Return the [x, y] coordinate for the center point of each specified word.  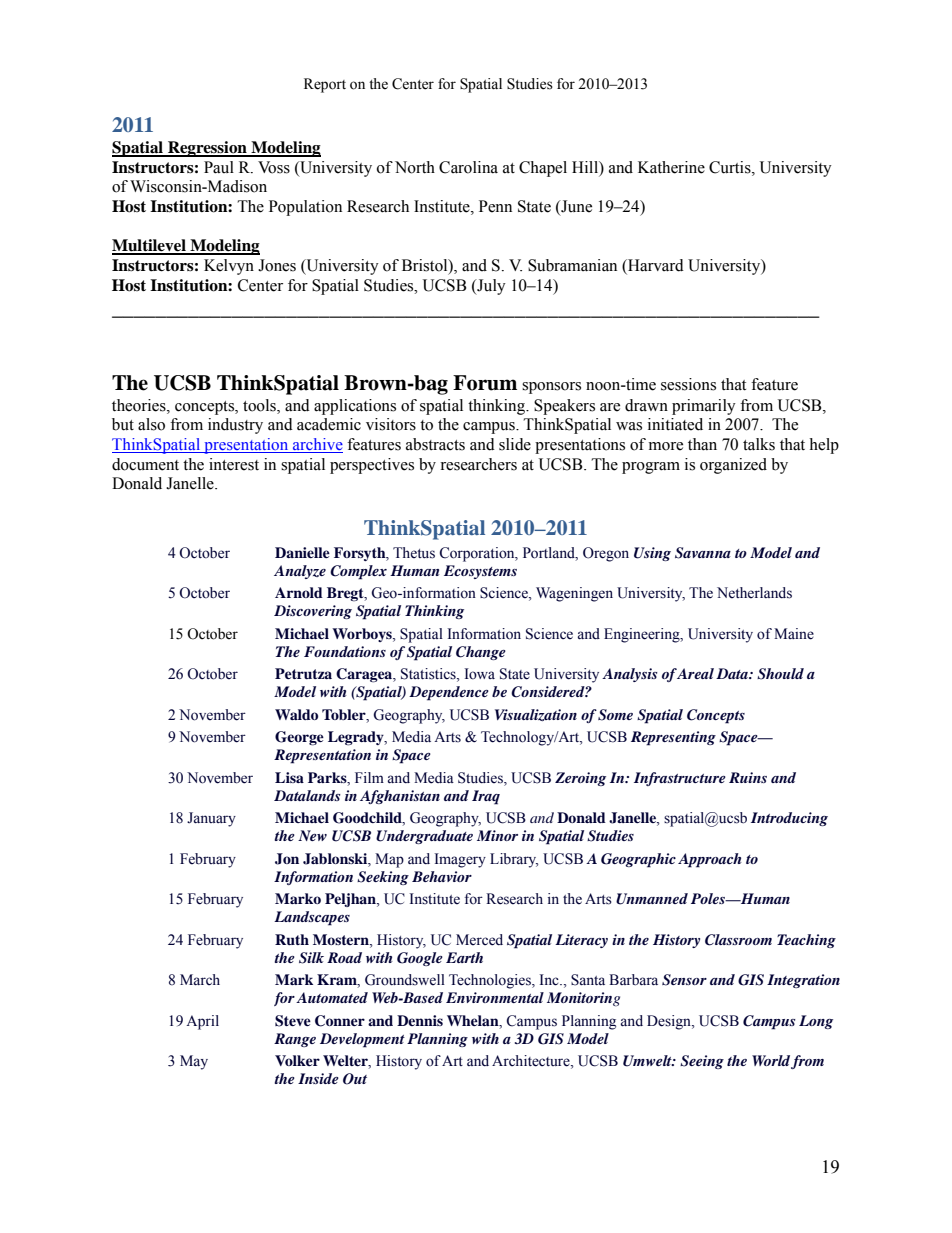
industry [235, 426]
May [194, 1062]
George [299, 738]
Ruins [748, 777]
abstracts [435, 444]
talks [759, 444]
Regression [207, 149]
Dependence [449, 693]
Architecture [532, 1062]
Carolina [468, 167]
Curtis [731, 167]
